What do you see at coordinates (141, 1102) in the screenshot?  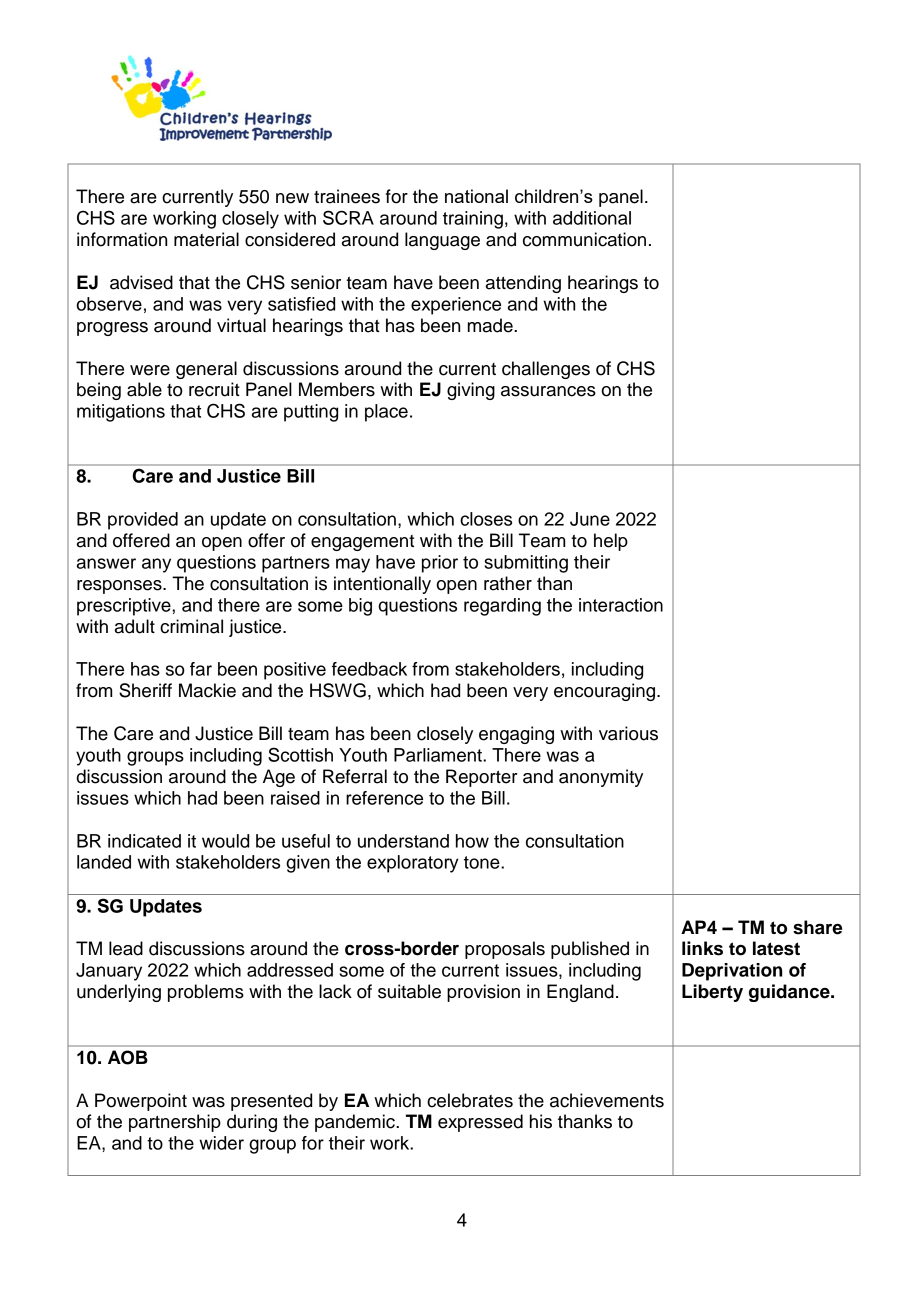 I see `Powerpoint` at bounding box center [141, 1102].
